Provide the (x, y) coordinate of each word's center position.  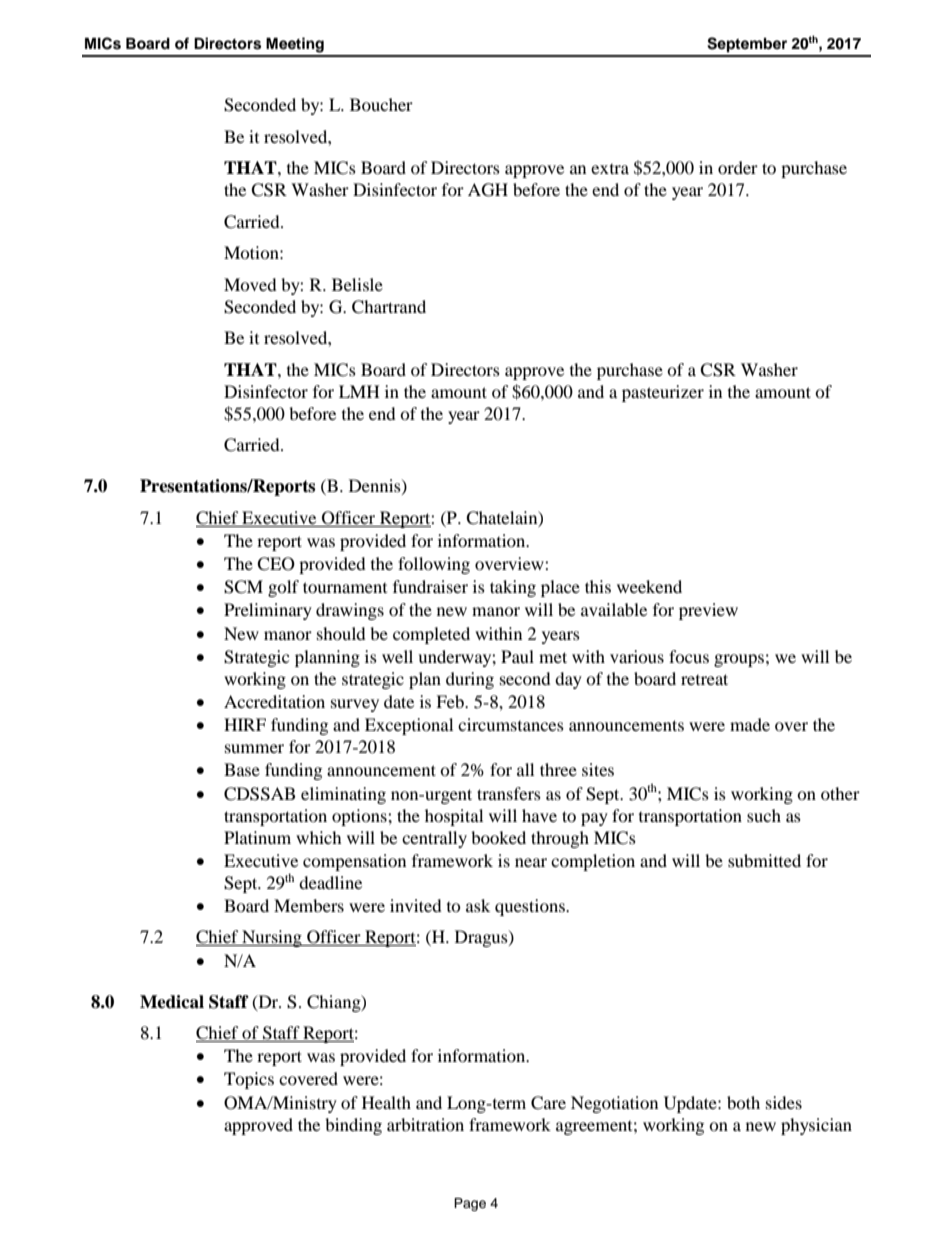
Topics (249, 1080)
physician (816, 1126)
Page (470, 1204)
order (738, 167)
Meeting (295, 45)
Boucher (381, 104)
